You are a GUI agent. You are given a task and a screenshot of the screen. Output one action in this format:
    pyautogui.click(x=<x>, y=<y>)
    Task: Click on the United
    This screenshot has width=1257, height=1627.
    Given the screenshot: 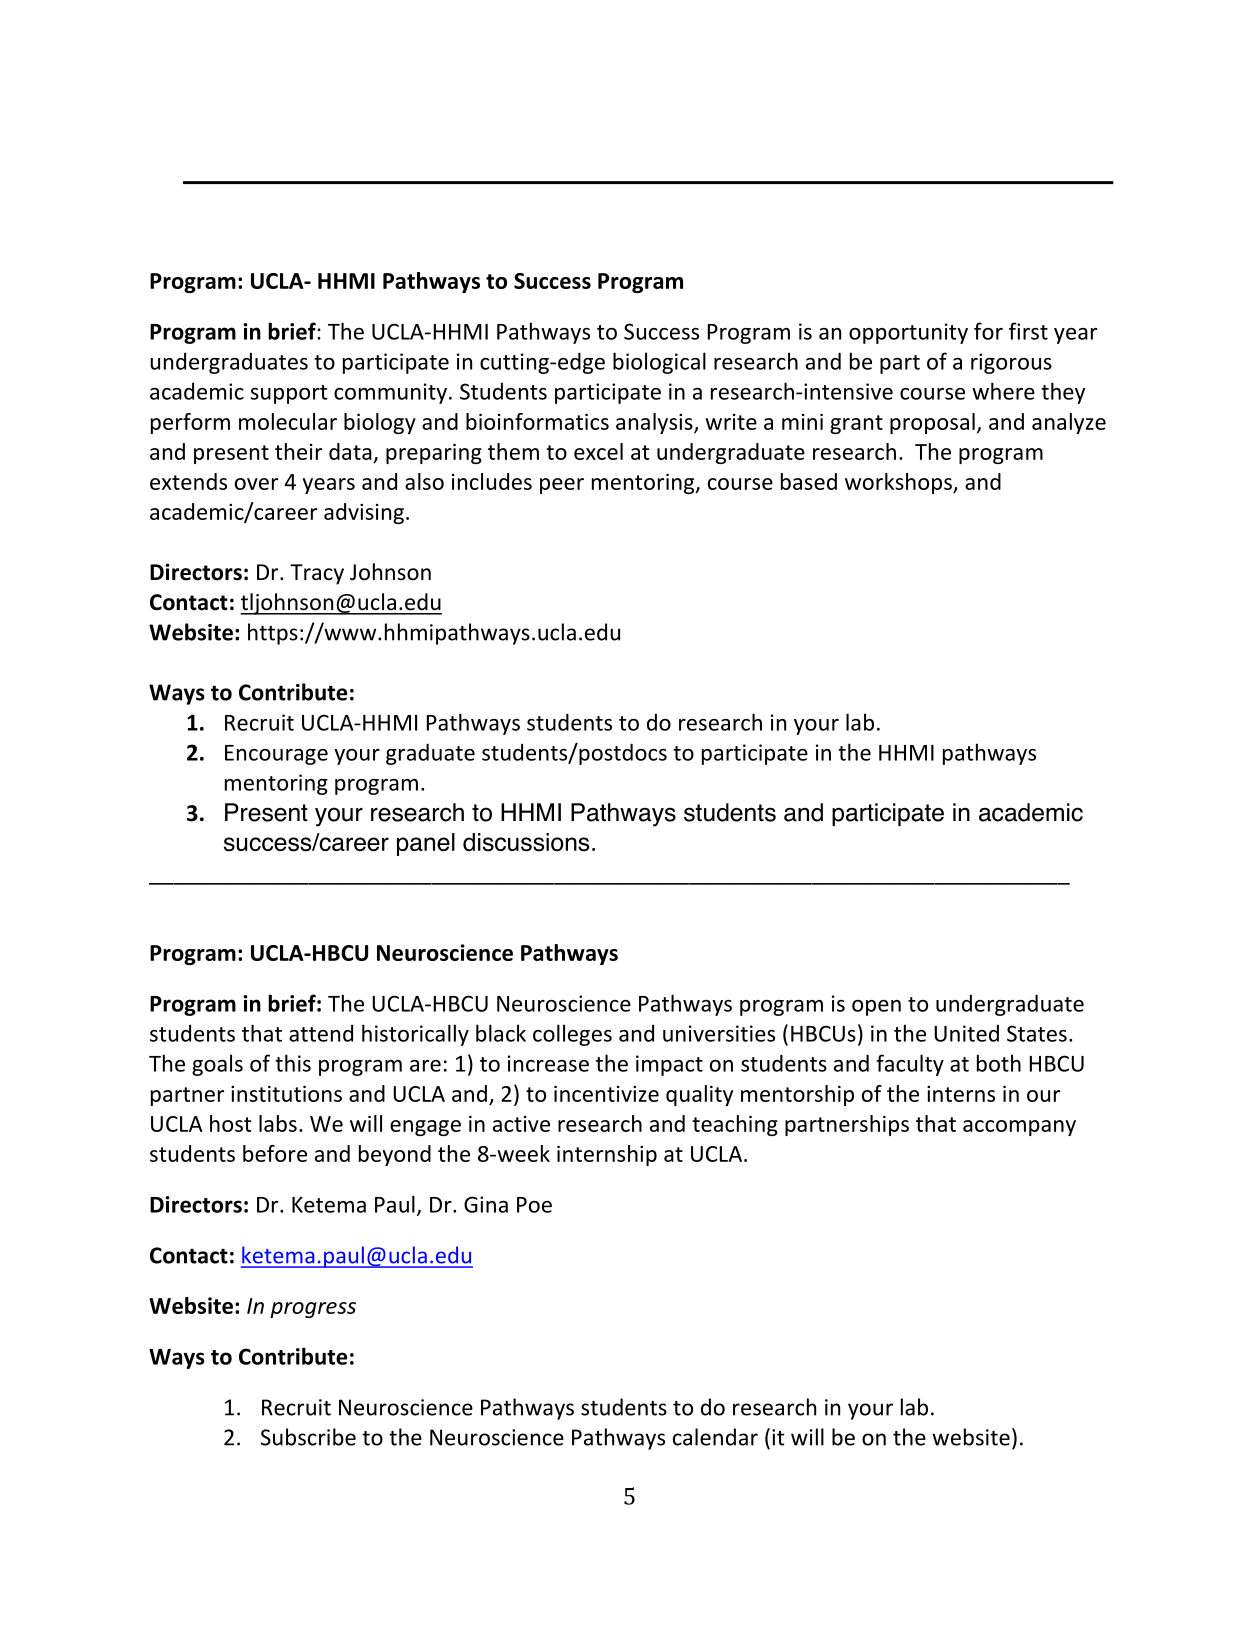 What is the action you would take?
    pyautogui.click(x=966, y=1033)
